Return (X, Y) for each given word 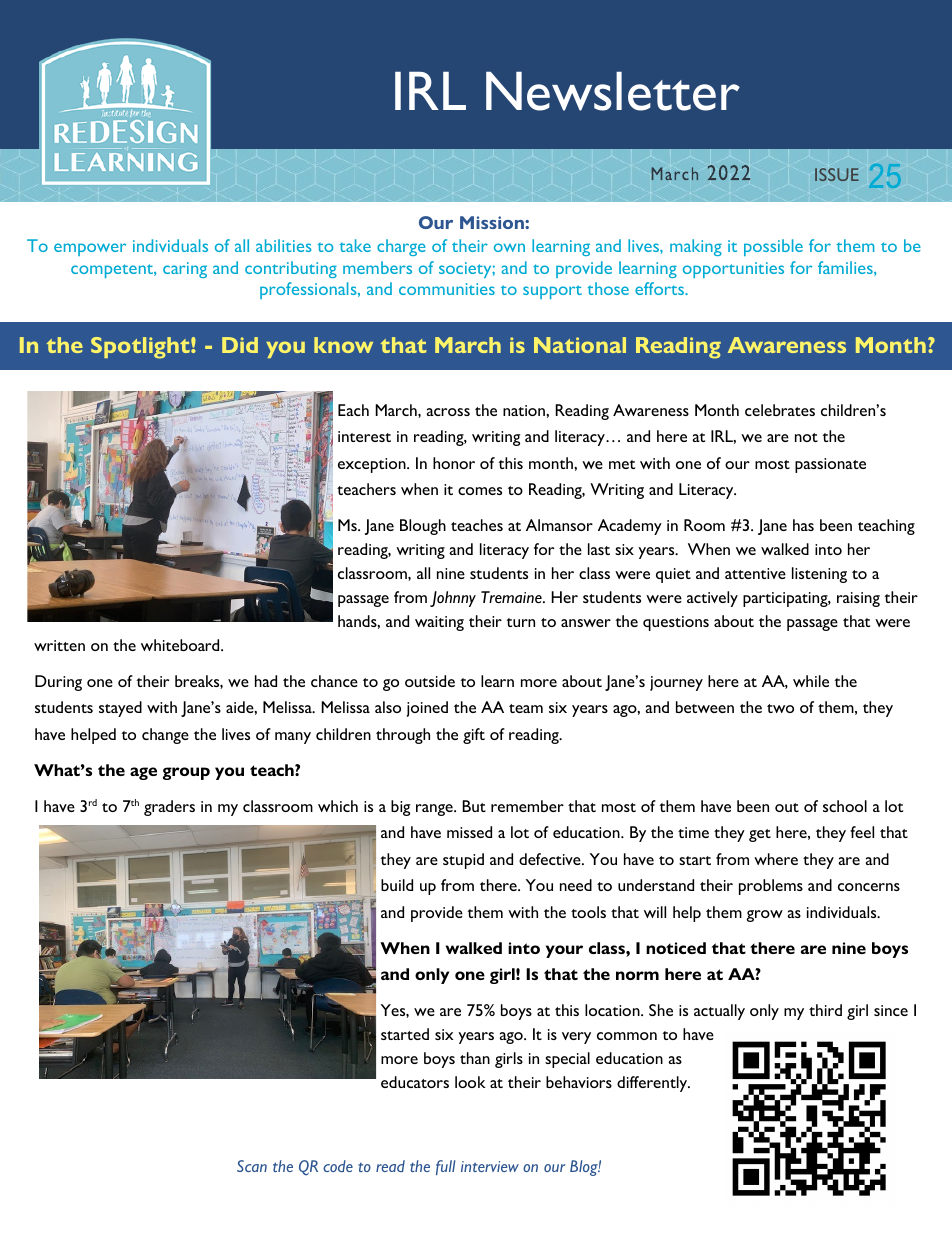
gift (474, 736)
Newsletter (613, 91)
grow (764, 916)
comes (480, 491)
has (803, 525)
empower (90, 249)
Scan (252, 1166)
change (165, 736)
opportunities (733, 270)
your (564, 951)
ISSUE (837, 174)
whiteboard (181, 645)
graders (169, 808)
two (780, 708)
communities (447, 289)
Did (240, 345)
